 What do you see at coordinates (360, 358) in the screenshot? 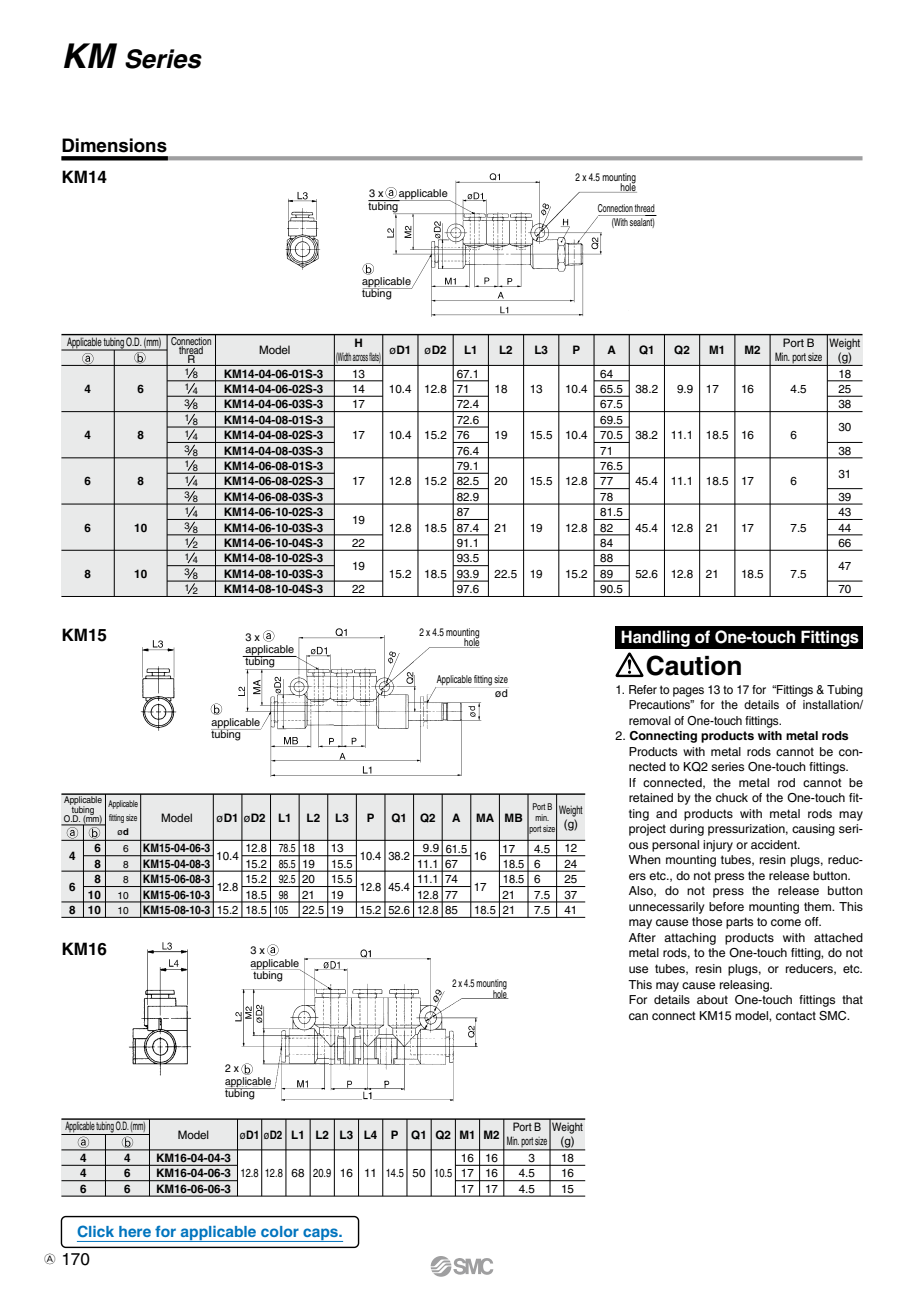
I see `across` at bounding box center [360, 358].
